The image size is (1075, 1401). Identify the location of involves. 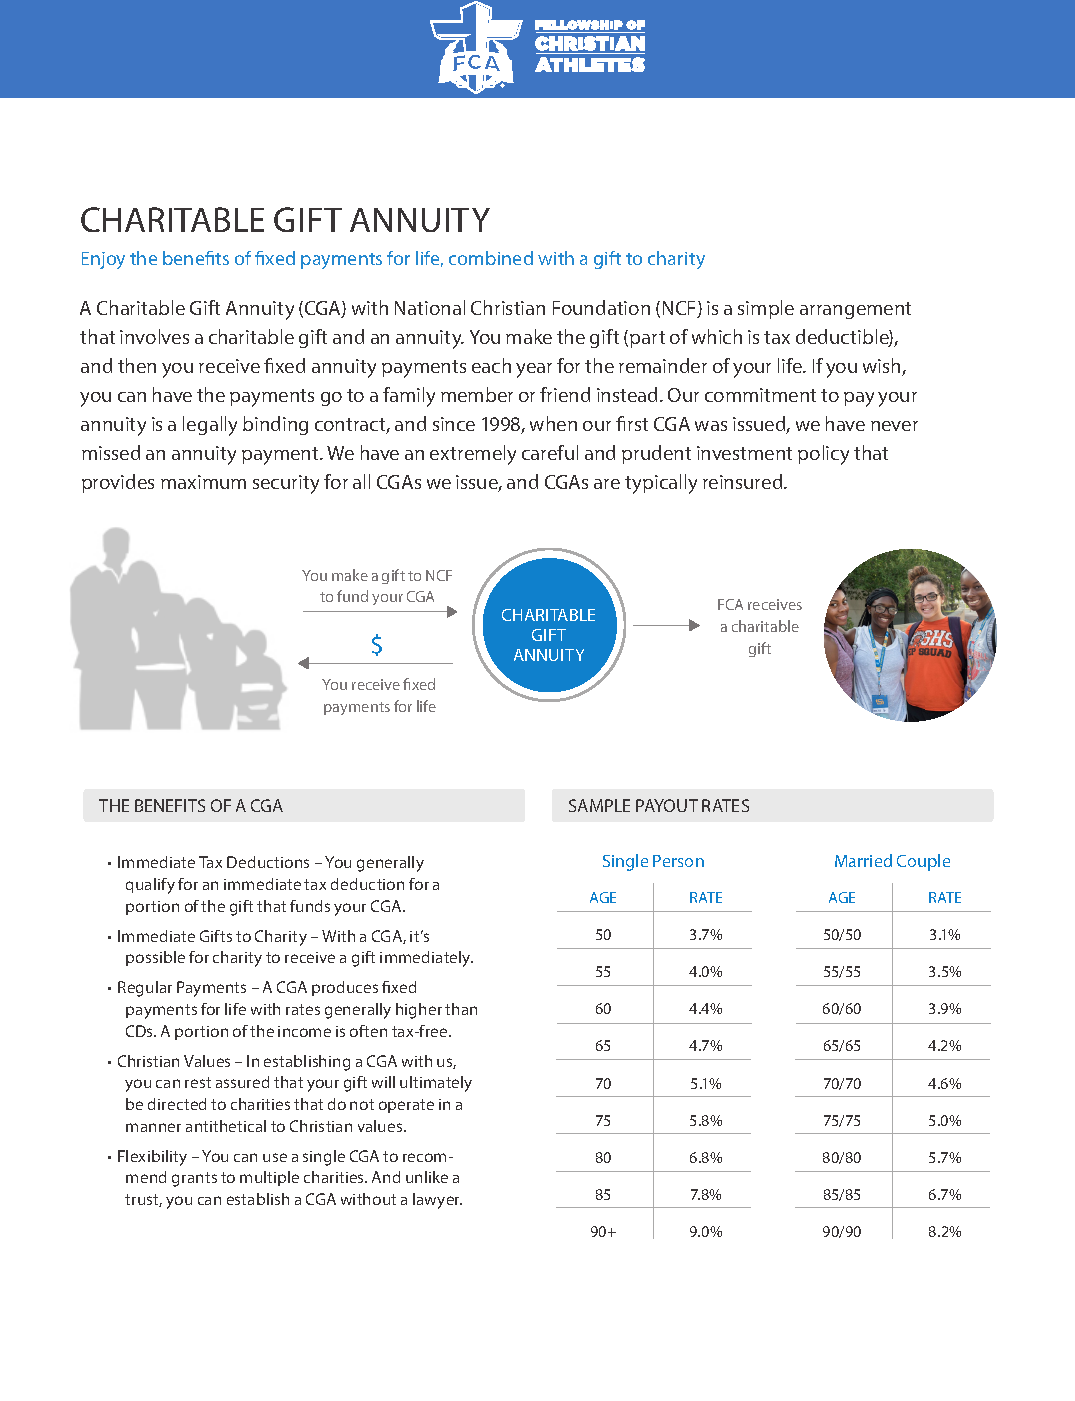
(154, 336).
